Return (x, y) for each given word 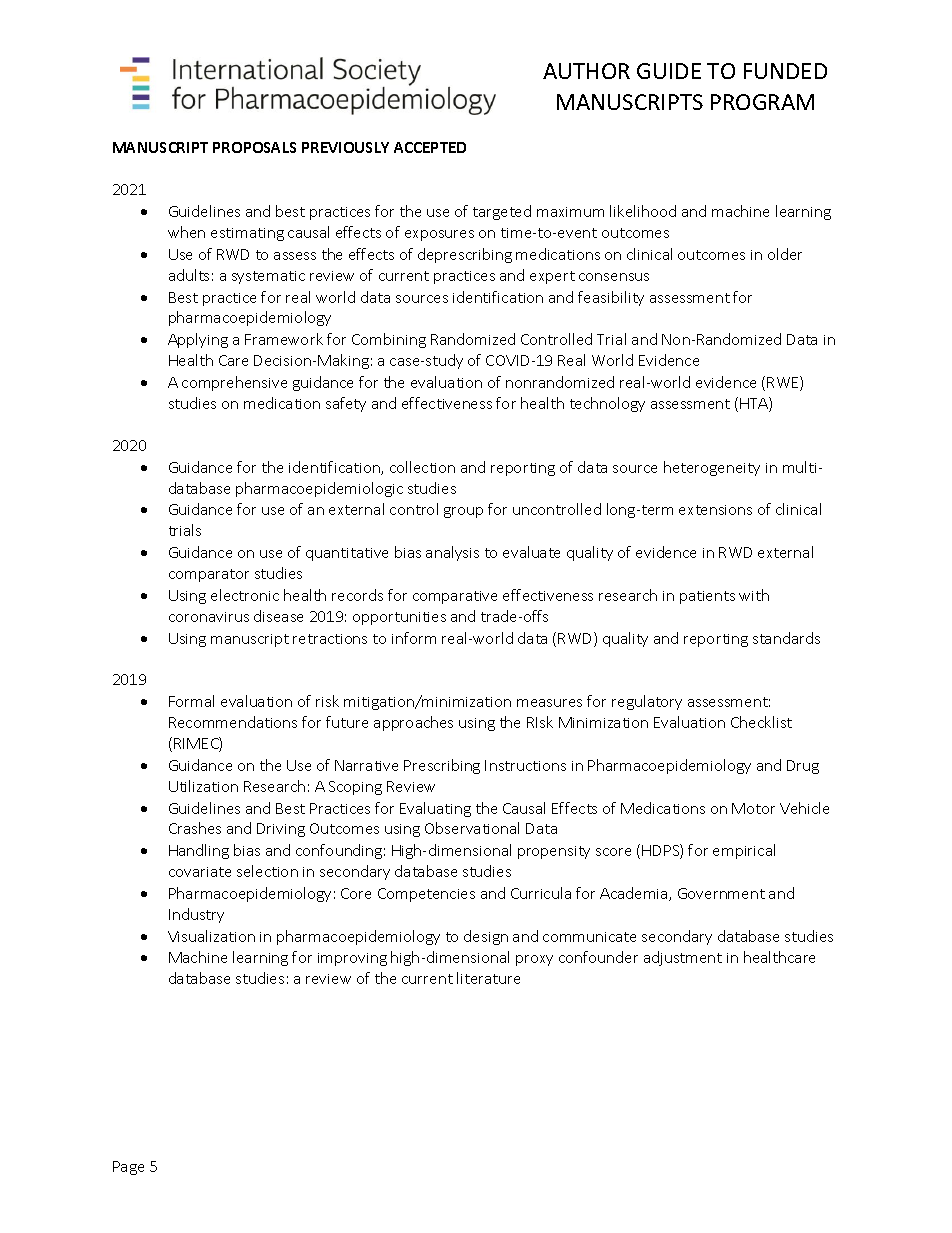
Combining (389, 340)
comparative (455, 597)
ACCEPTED (430, 147)
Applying (198, 340)
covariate (200, 872)
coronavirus (209, 617)
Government (721, 893)
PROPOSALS (254, 147)
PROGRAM (762, 102)
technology (607, 404)
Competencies (426, 895)
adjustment (683, 958)
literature (488, 978)
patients (707, 597)
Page (128, 1168)
